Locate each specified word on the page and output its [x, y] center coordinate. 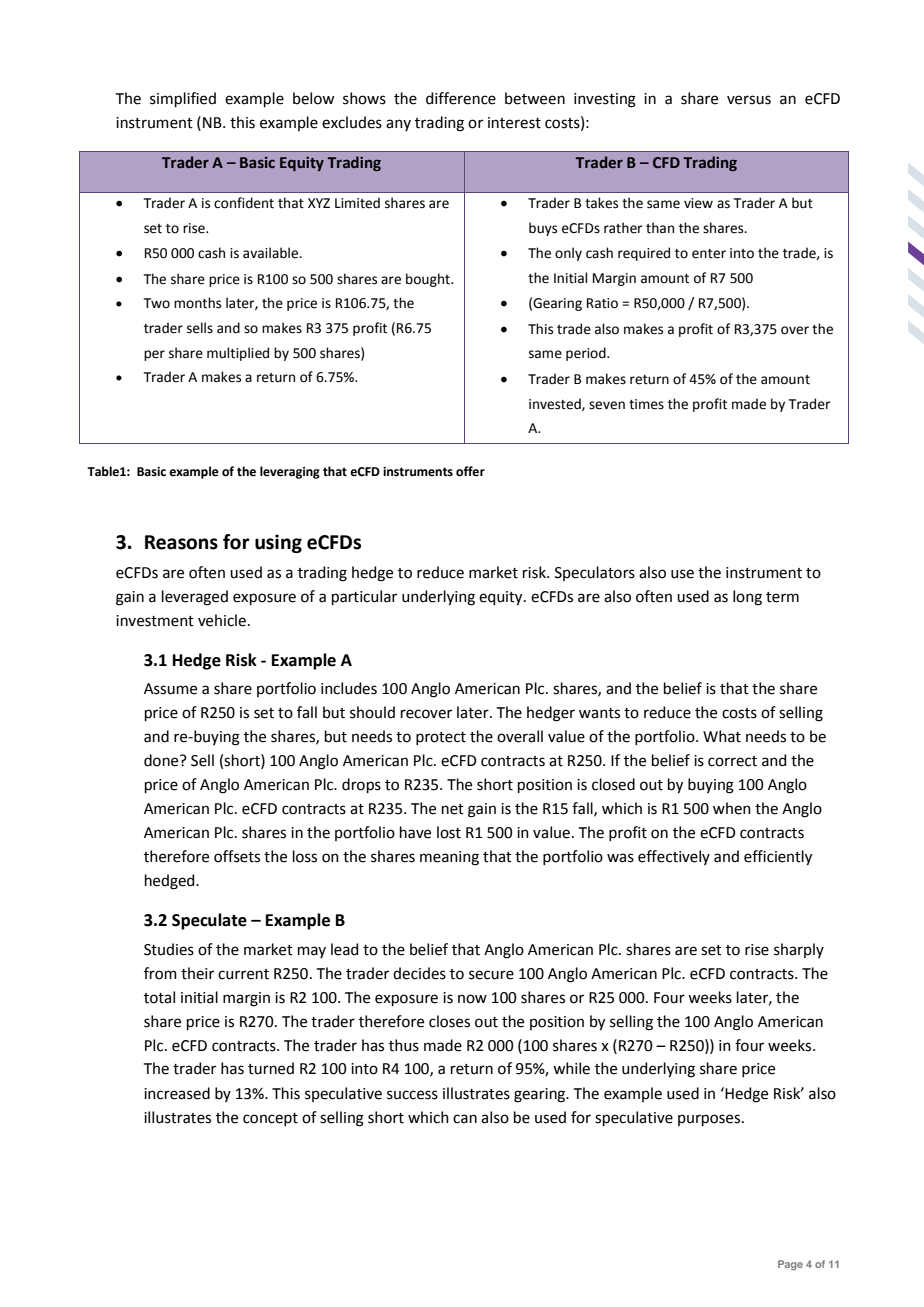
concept [270, 1119]
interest [514, 123]
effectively [674, 857]
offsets [237, 856]
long [747, 598]
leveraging [290, 472]
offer [470, 471]
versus [749, 100]
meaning [449, 858]
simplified [183, 99]
